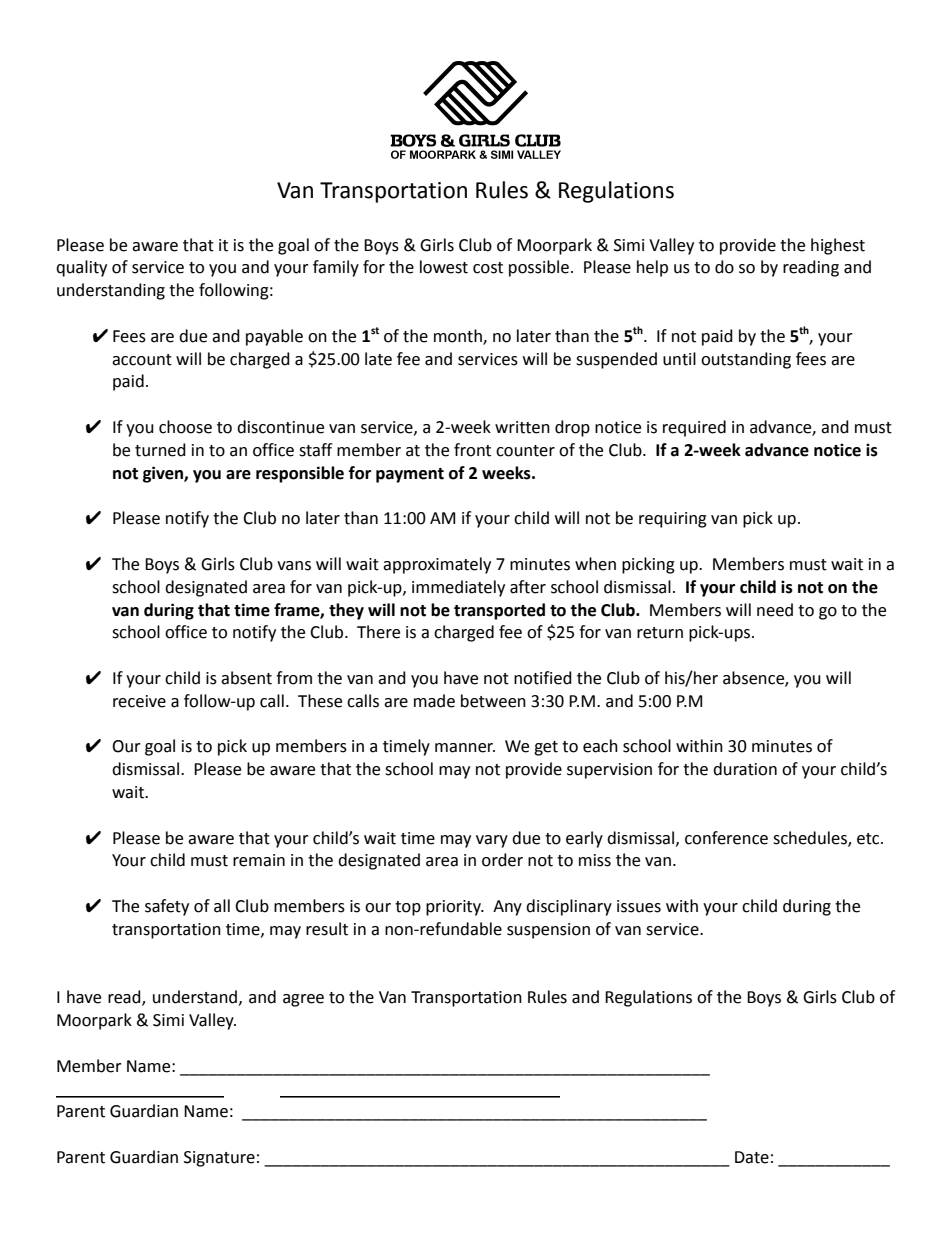  Describe the element at coordinates (81, 268) in the screenshot. I see `quality` at that location.
